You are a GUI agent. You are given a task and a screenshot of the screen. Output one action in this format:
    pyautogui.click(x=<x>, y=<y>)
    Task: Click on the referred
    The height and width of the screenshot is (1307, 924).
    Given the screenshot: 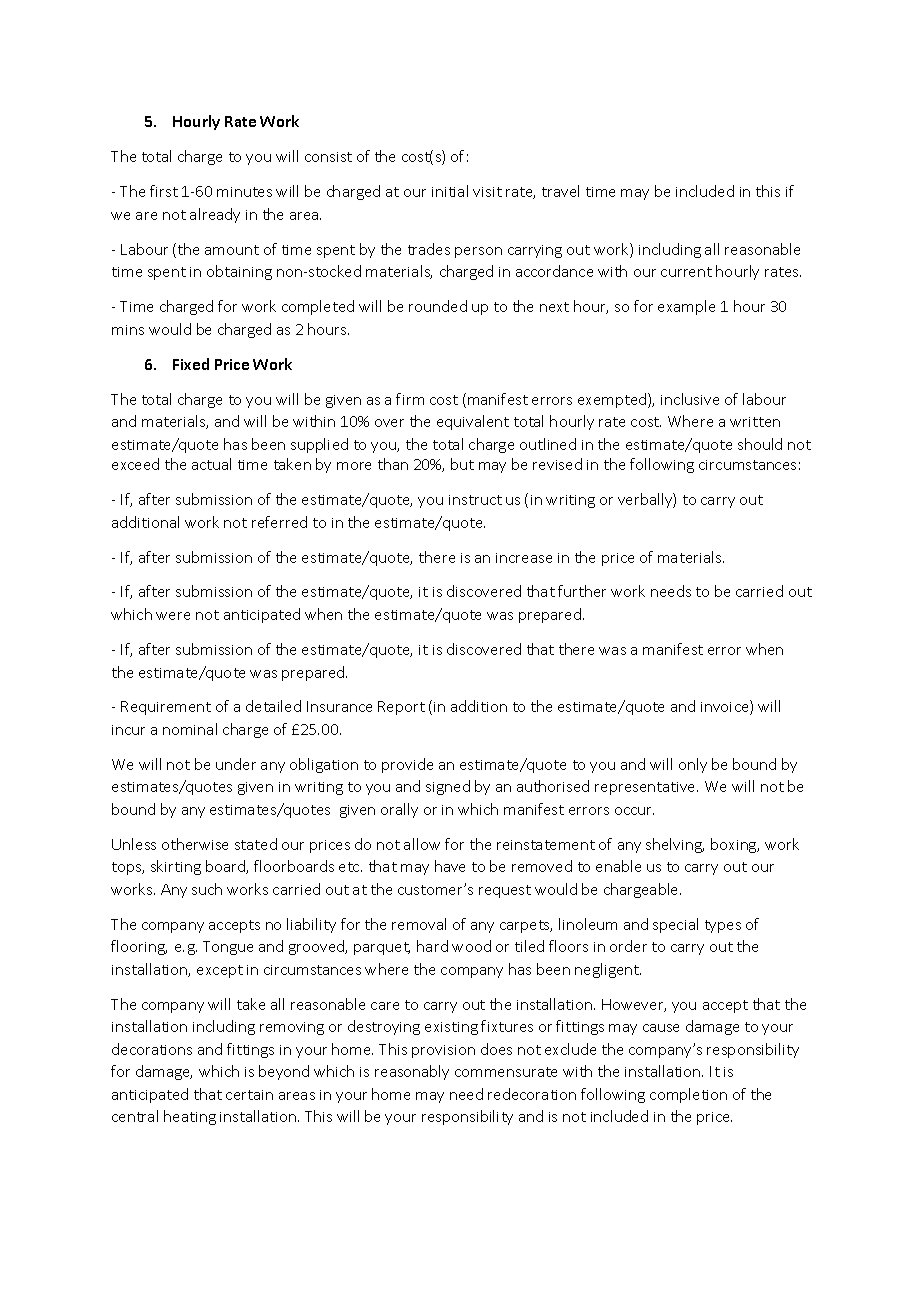 What is the action you would take?
    pyautogui.click(x=279, y=522)
